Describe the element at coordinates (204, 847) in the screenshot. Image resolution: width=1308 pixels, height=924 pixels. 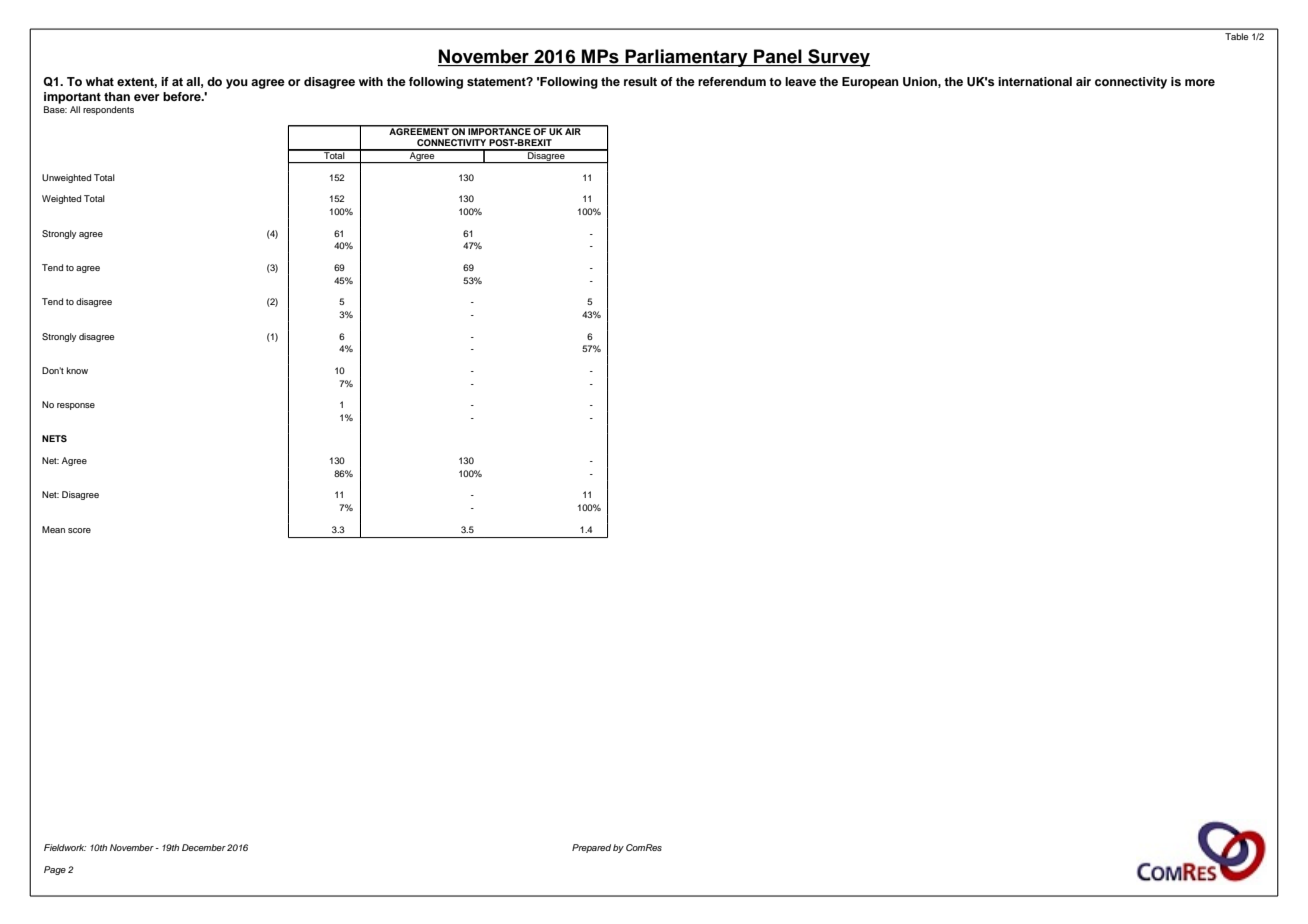
I see `December` at that location.
